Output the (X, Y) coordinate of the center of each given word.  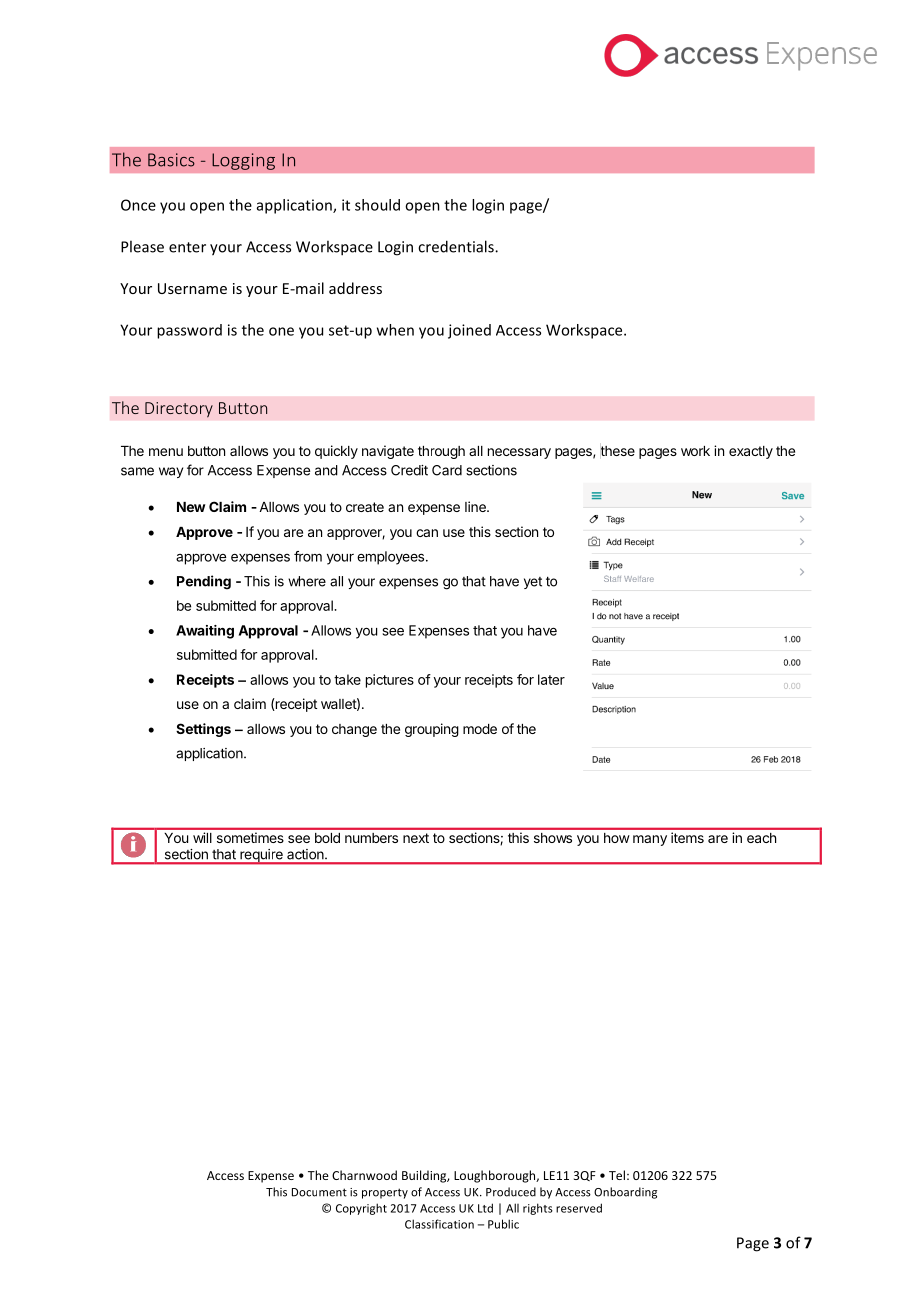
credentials (457, 246)
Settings (203, 730)
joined (469, 331)
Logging (243, 161)
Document (319, 1192)
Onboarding (625, 1193)
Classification (439, 1224)
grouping (432, 730)
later (551, 679)
